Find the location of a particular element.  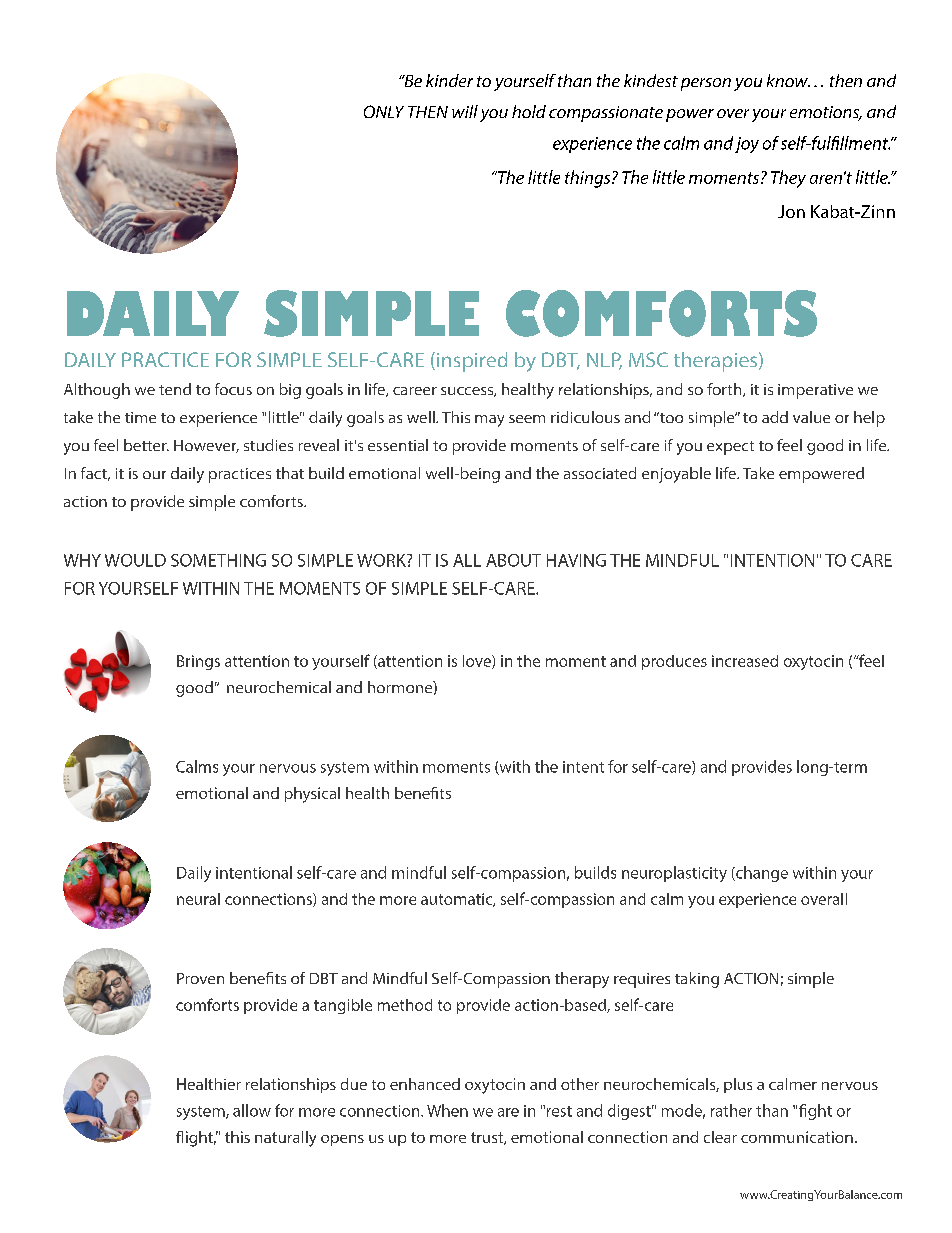

add is located at coordinates (775, 417).
